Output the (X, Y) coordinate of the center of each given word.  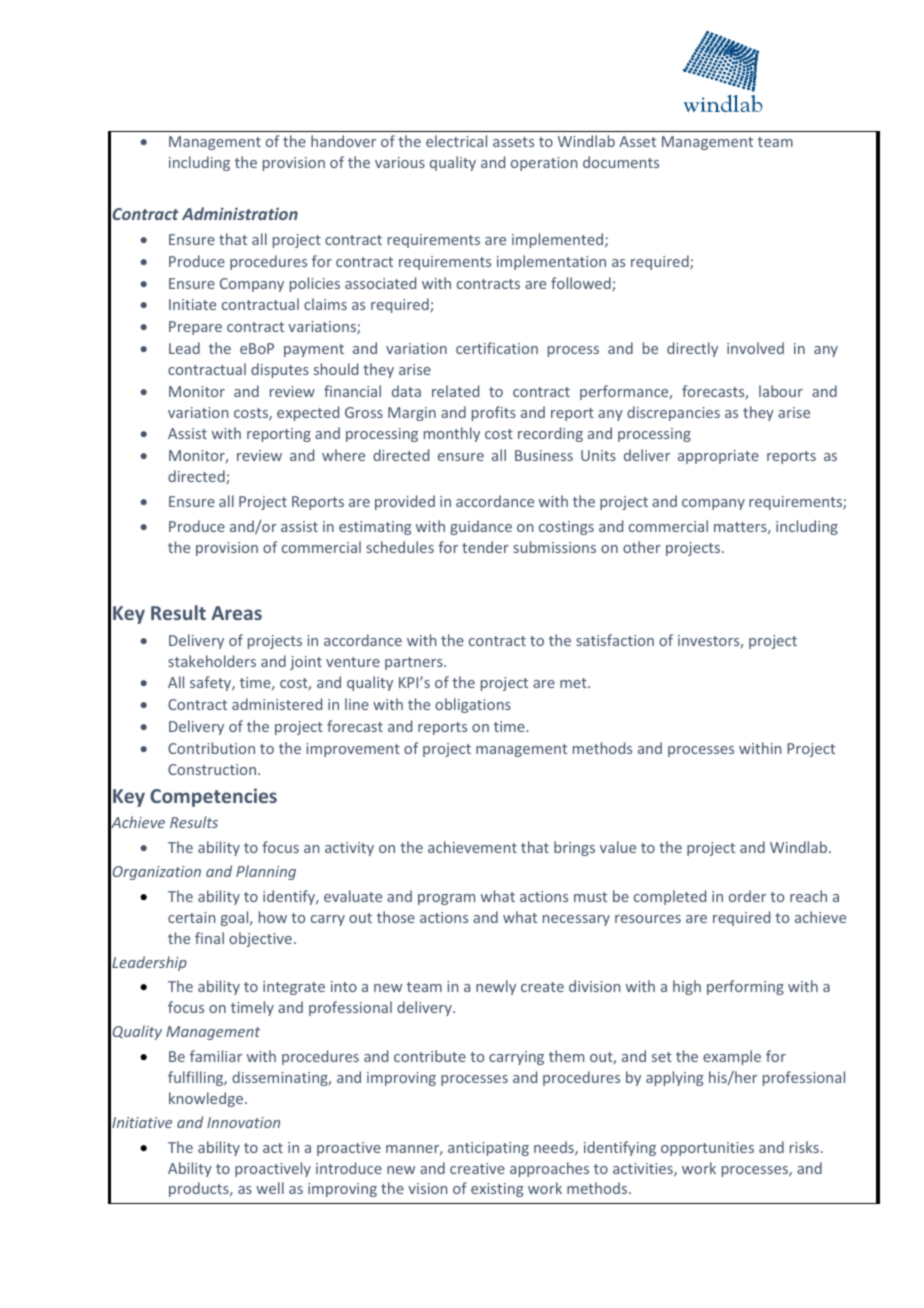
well (270, 1188)
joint (306, 663)
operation (544, 164)
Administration (240, 213)
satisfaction (615, 640)
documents (621, 162)
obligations (473, 705)
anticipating (488, 1149)
